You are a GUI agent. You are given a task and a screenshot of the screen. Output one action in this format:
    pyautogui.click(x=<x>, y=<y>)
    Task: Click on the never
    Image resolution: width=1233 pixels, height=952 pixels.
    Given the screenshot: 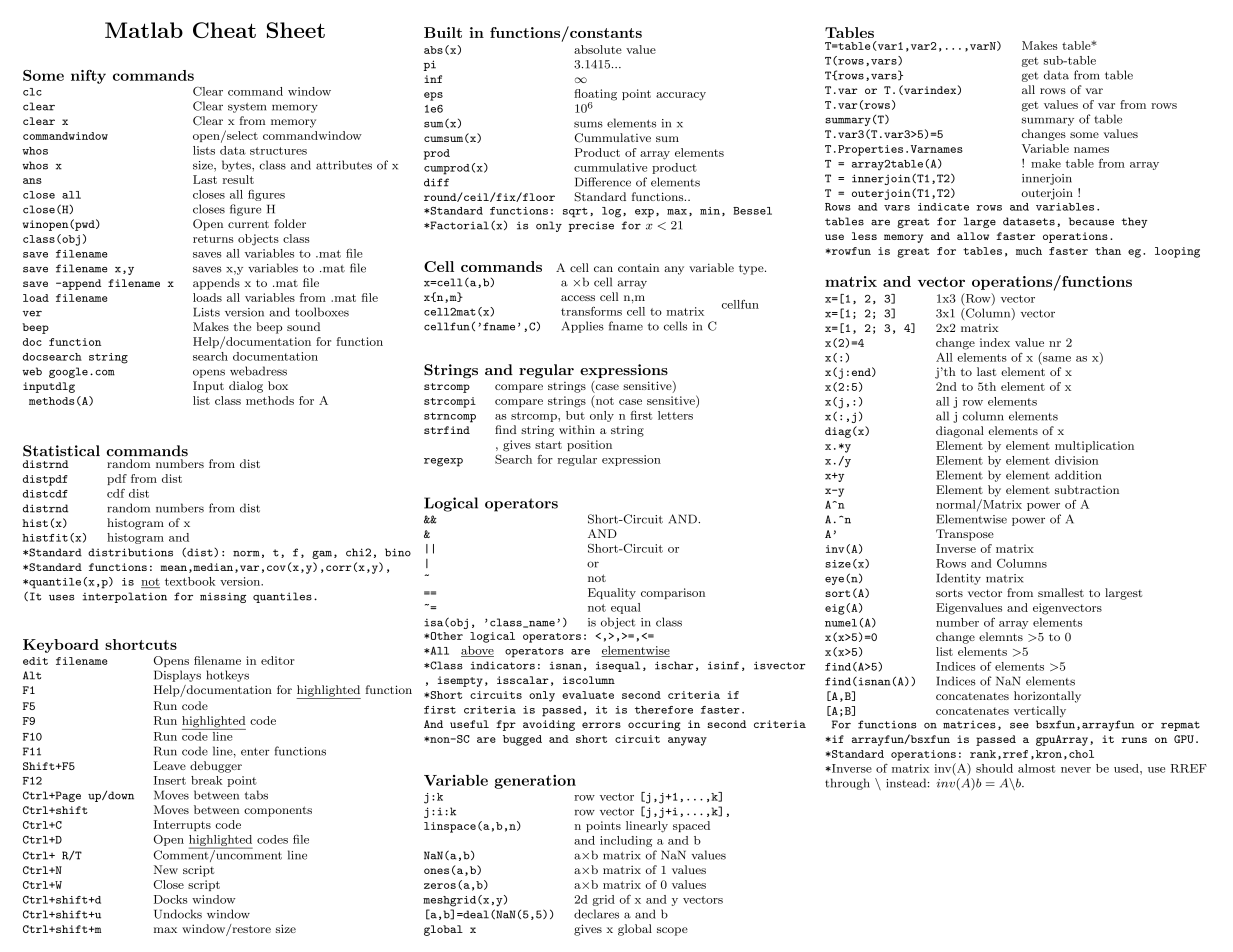 What is the action you would take?
    pyautogui.click(x=1076, y=770)
